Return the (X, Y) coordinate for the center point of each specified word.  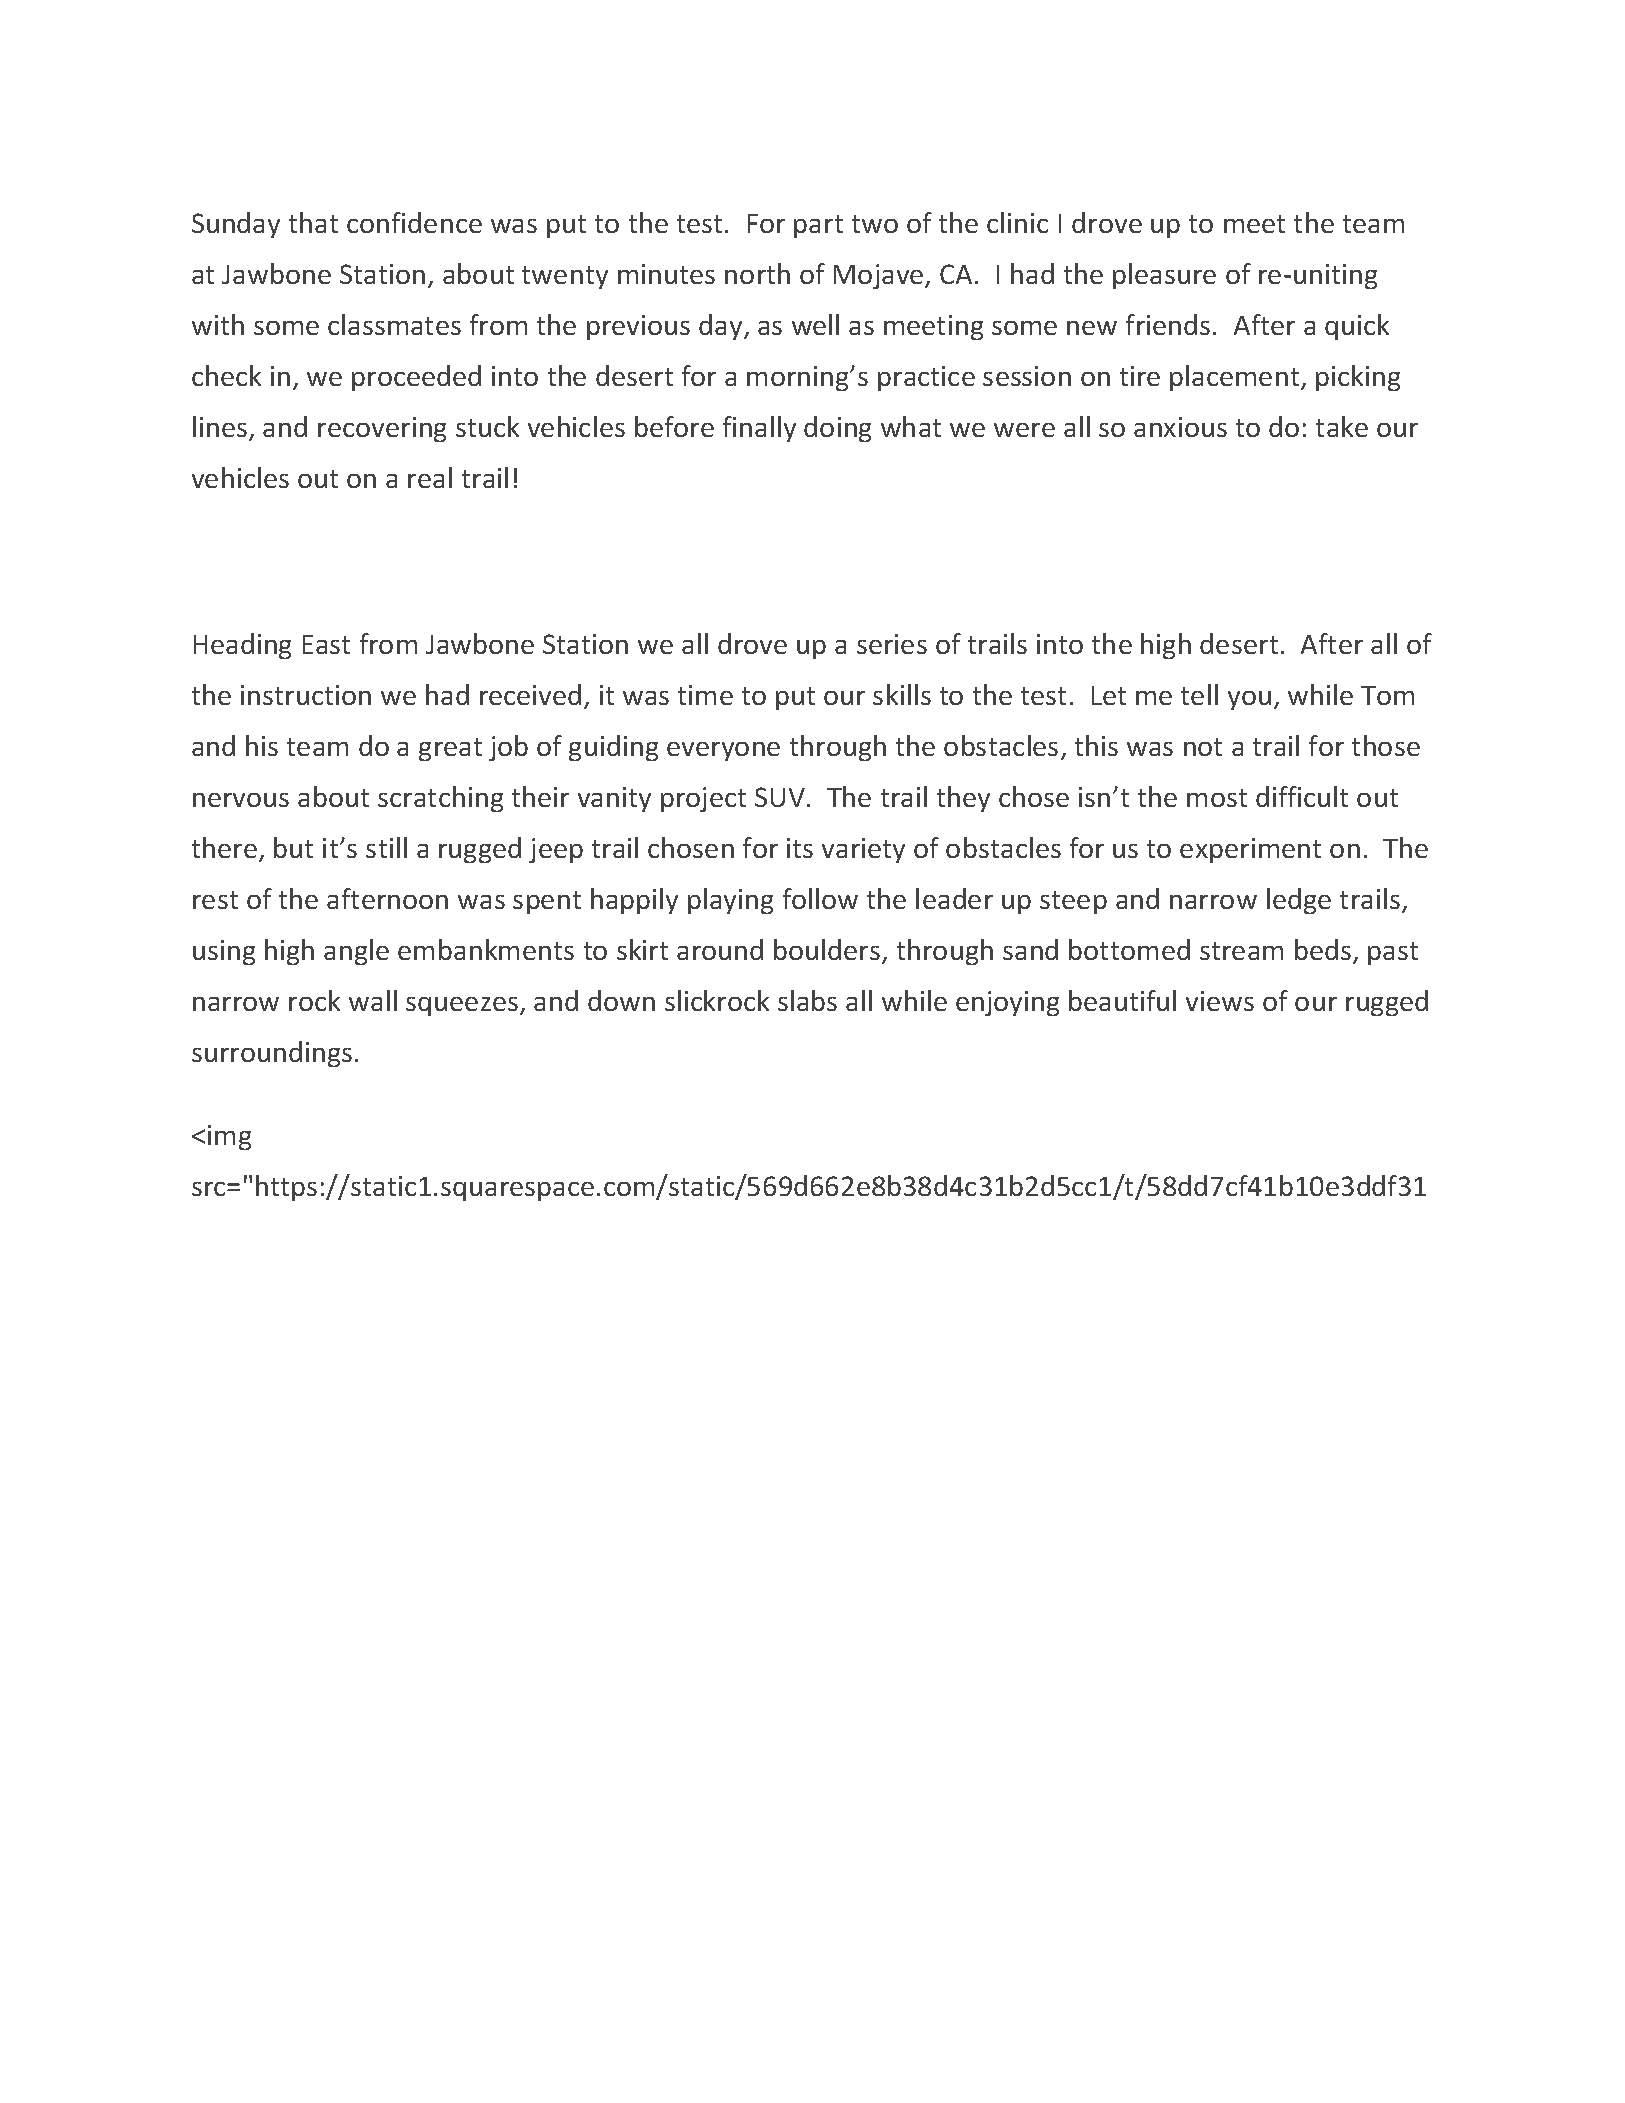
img (229, 1137)
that (313, 222)
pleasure (1164, 276)
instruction (306, 695)
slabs (807, 1000)
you (1249, 700)
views (1220, 1001)
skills (902, 694)
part (818, 226)
